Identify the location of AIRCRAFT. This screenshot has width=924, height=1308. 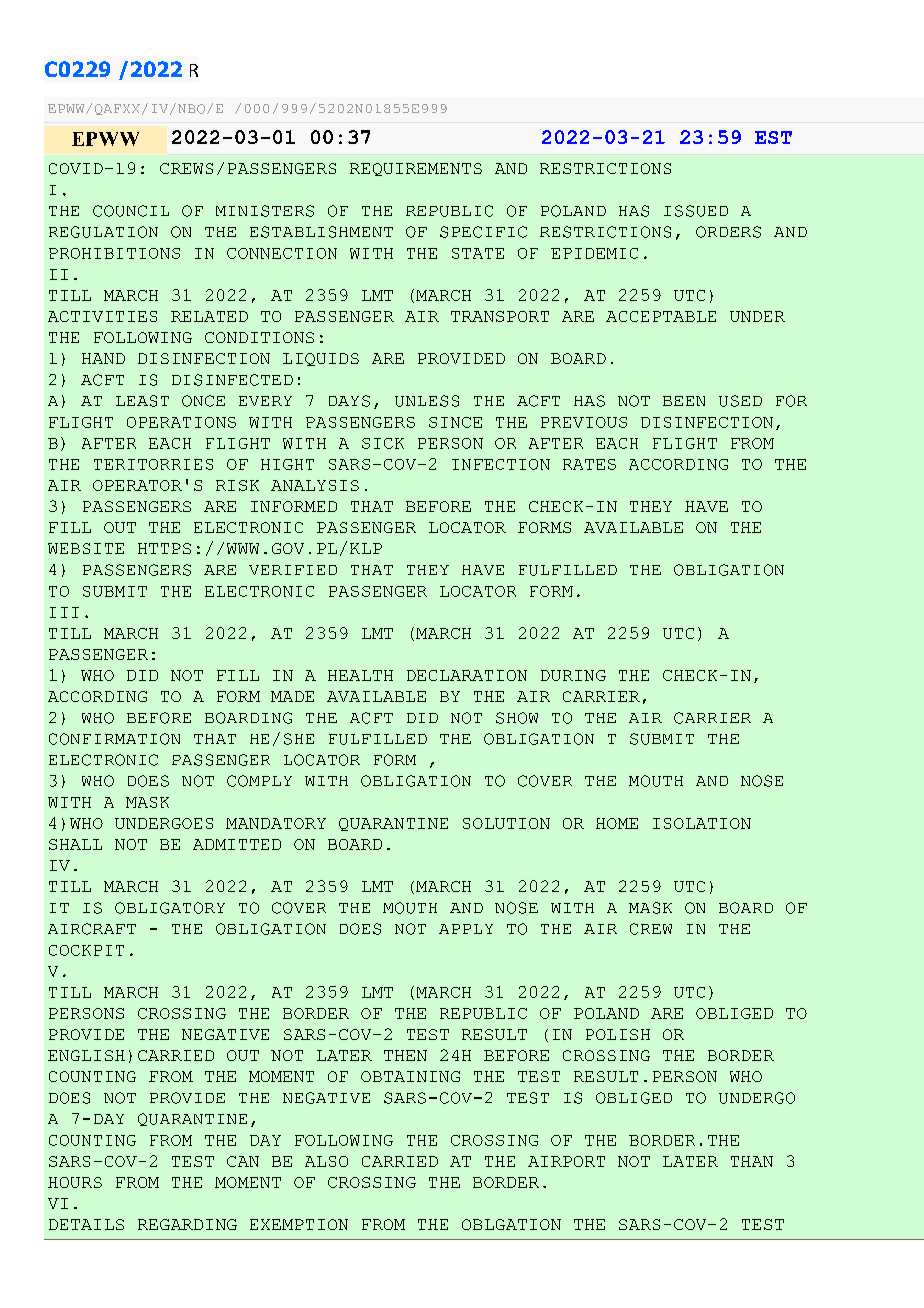
(92, 929).
